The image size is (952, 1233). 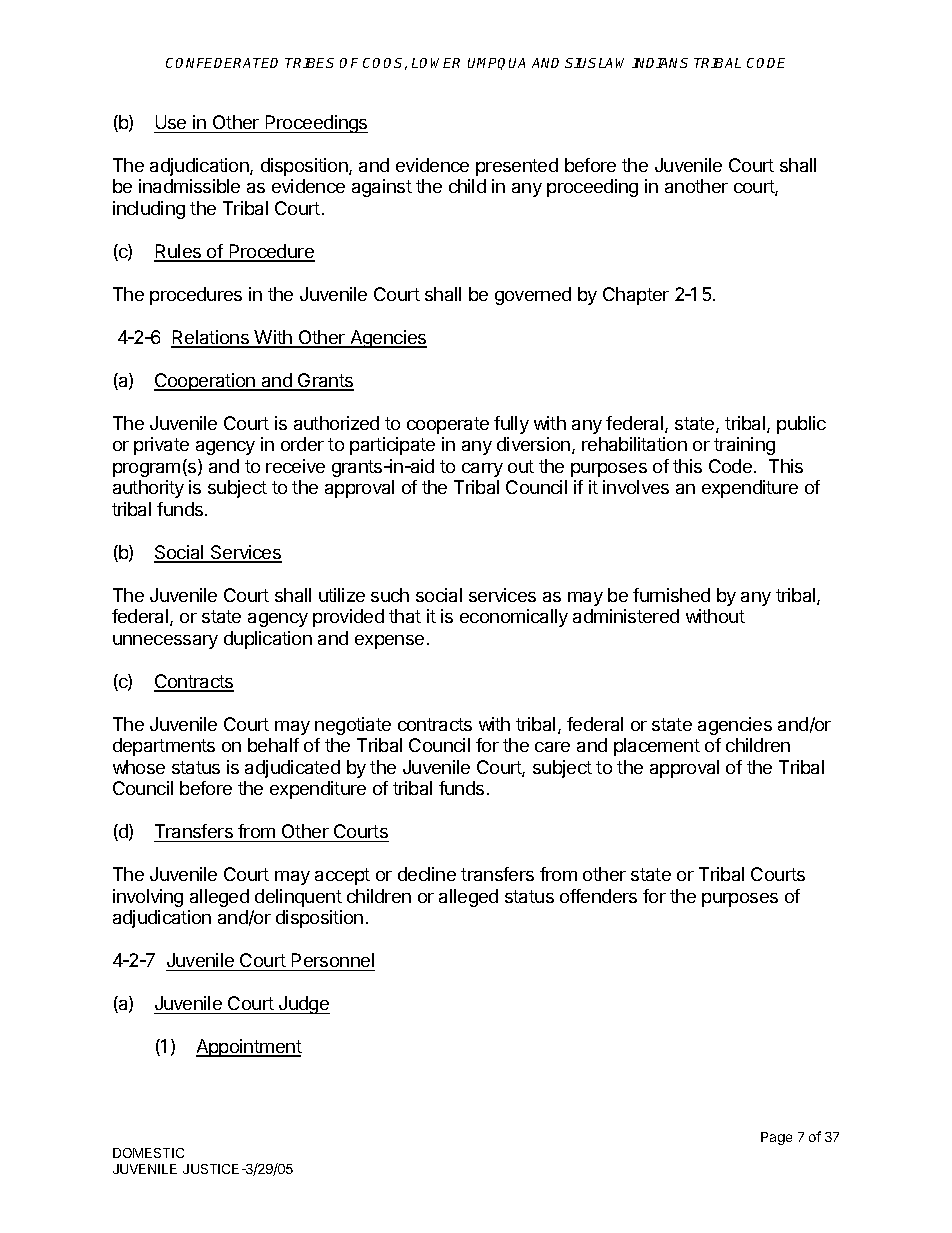 What do you see at coordinates (164, 747) in the screenshot?
I see `departments` at bounding box center [164, 747].
